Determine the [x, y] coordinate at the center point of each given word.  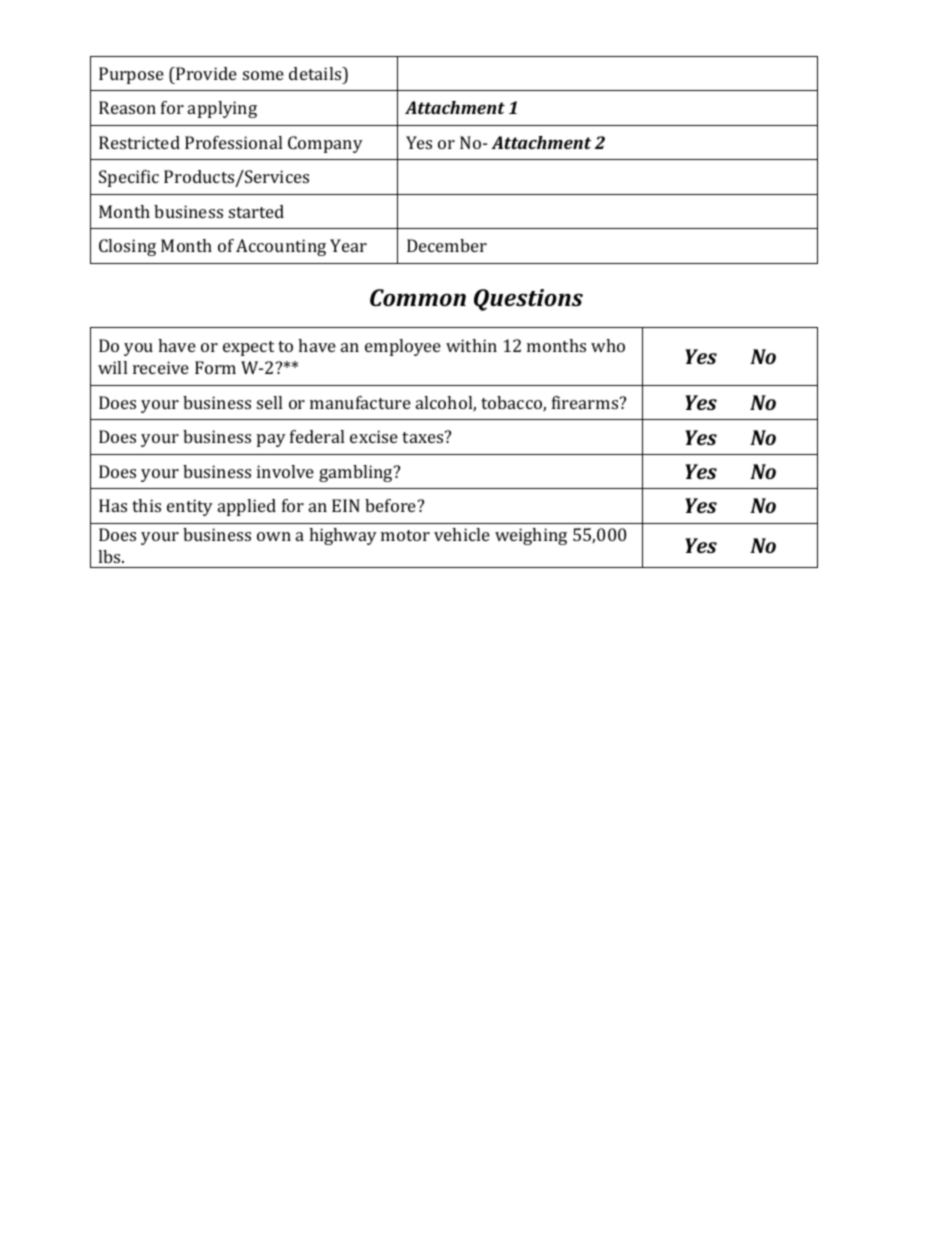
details [316, 73]
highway [343, 536]
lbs [110, 556]
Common [418, 297]
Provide [205, 73]
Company [325, 144]
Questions [528, 300]
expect [248, 348]
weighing [531, 536]
